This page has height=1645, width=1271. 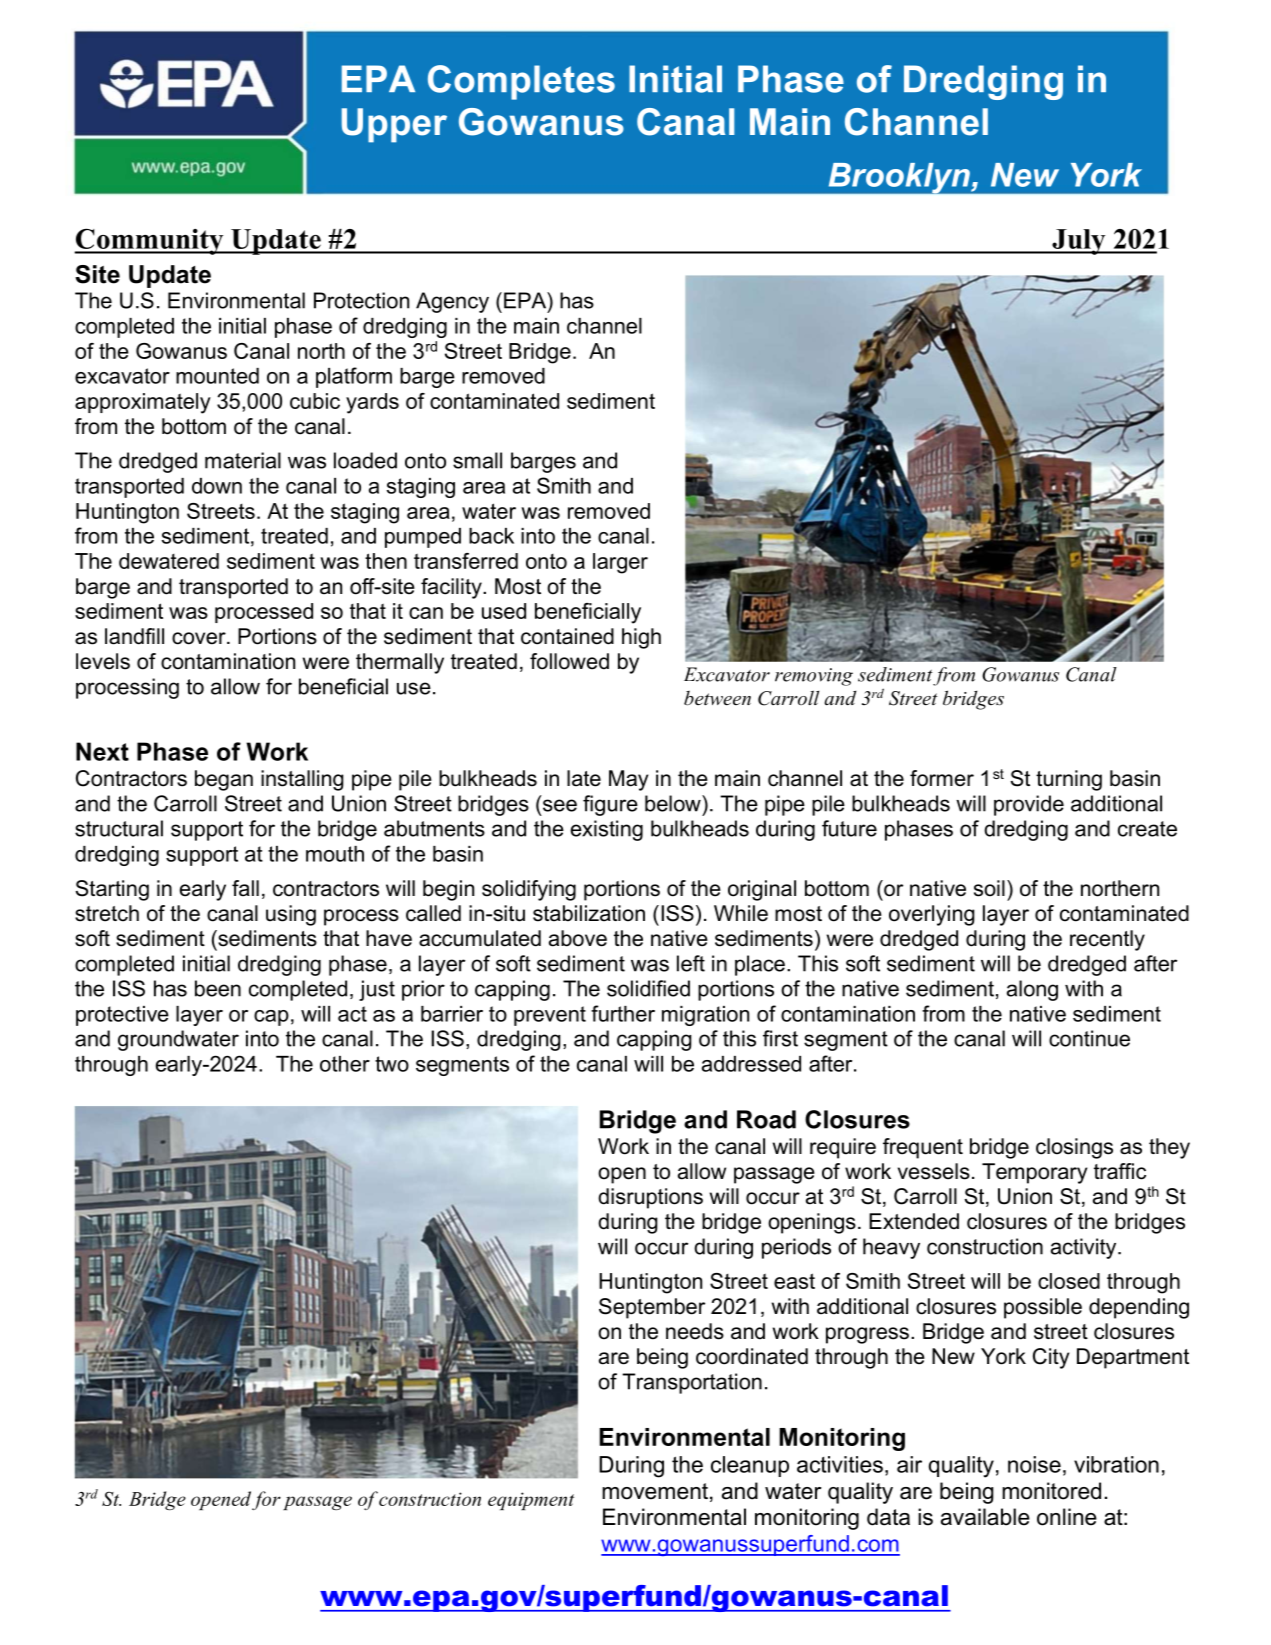 I want to click on movement, so click(x=655, y=1491).
